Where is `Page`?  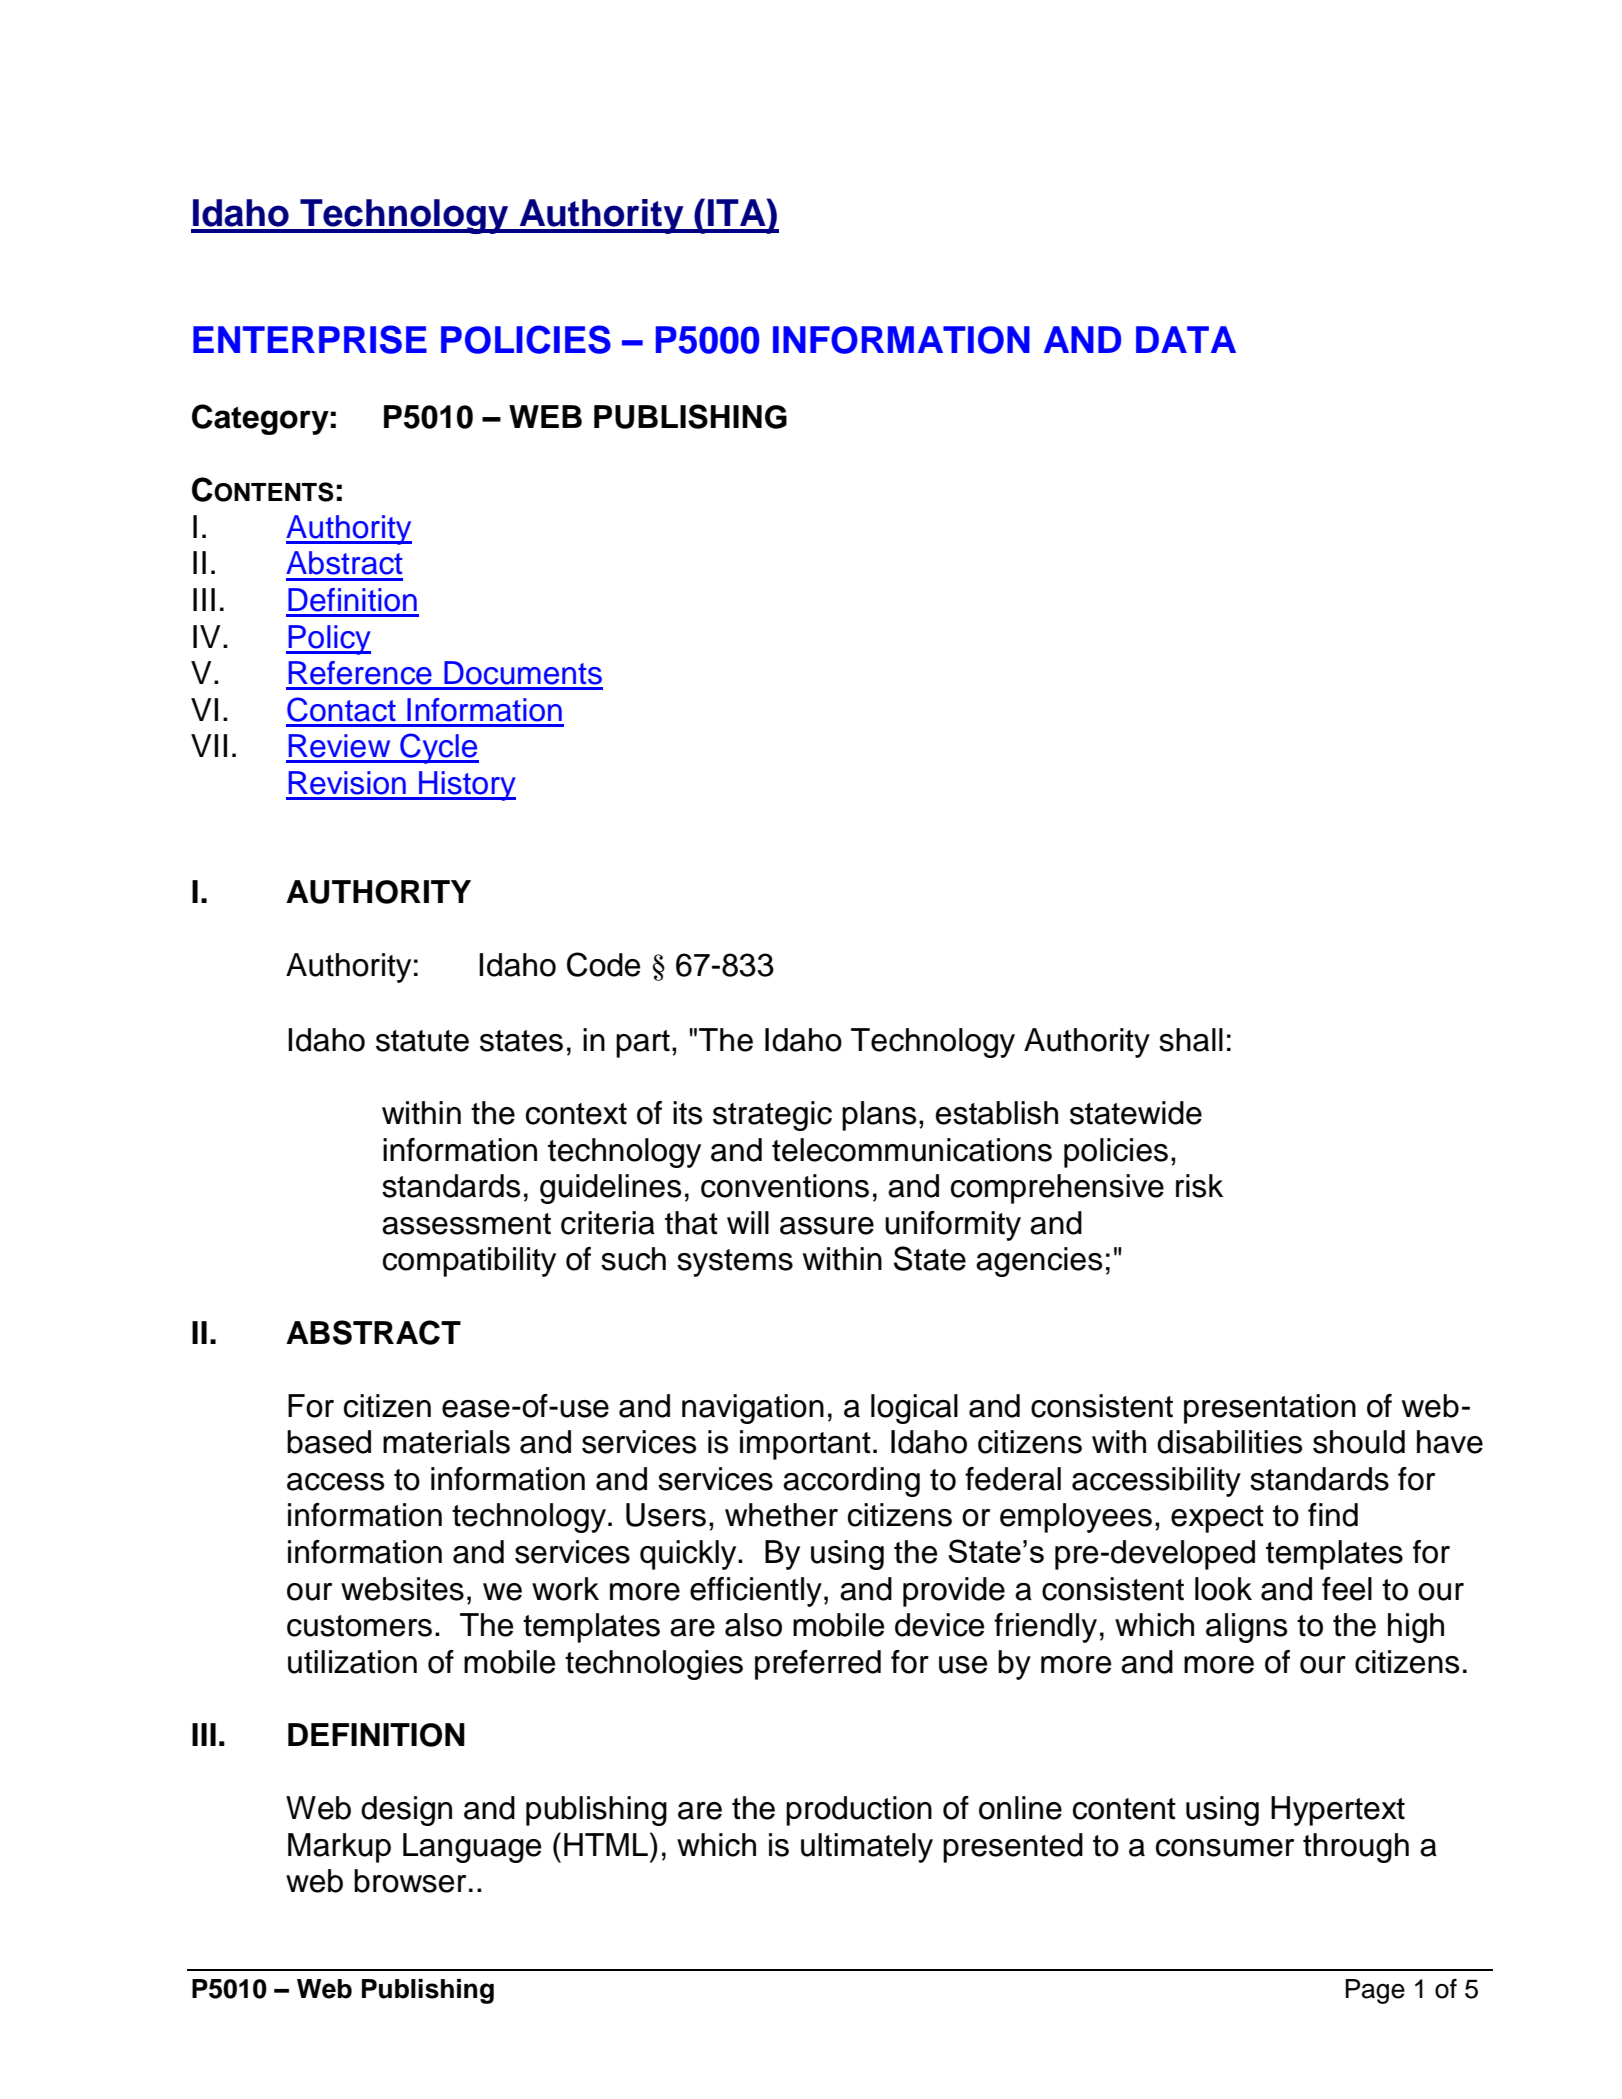 Page is located at coordinates (1375, 1991).
